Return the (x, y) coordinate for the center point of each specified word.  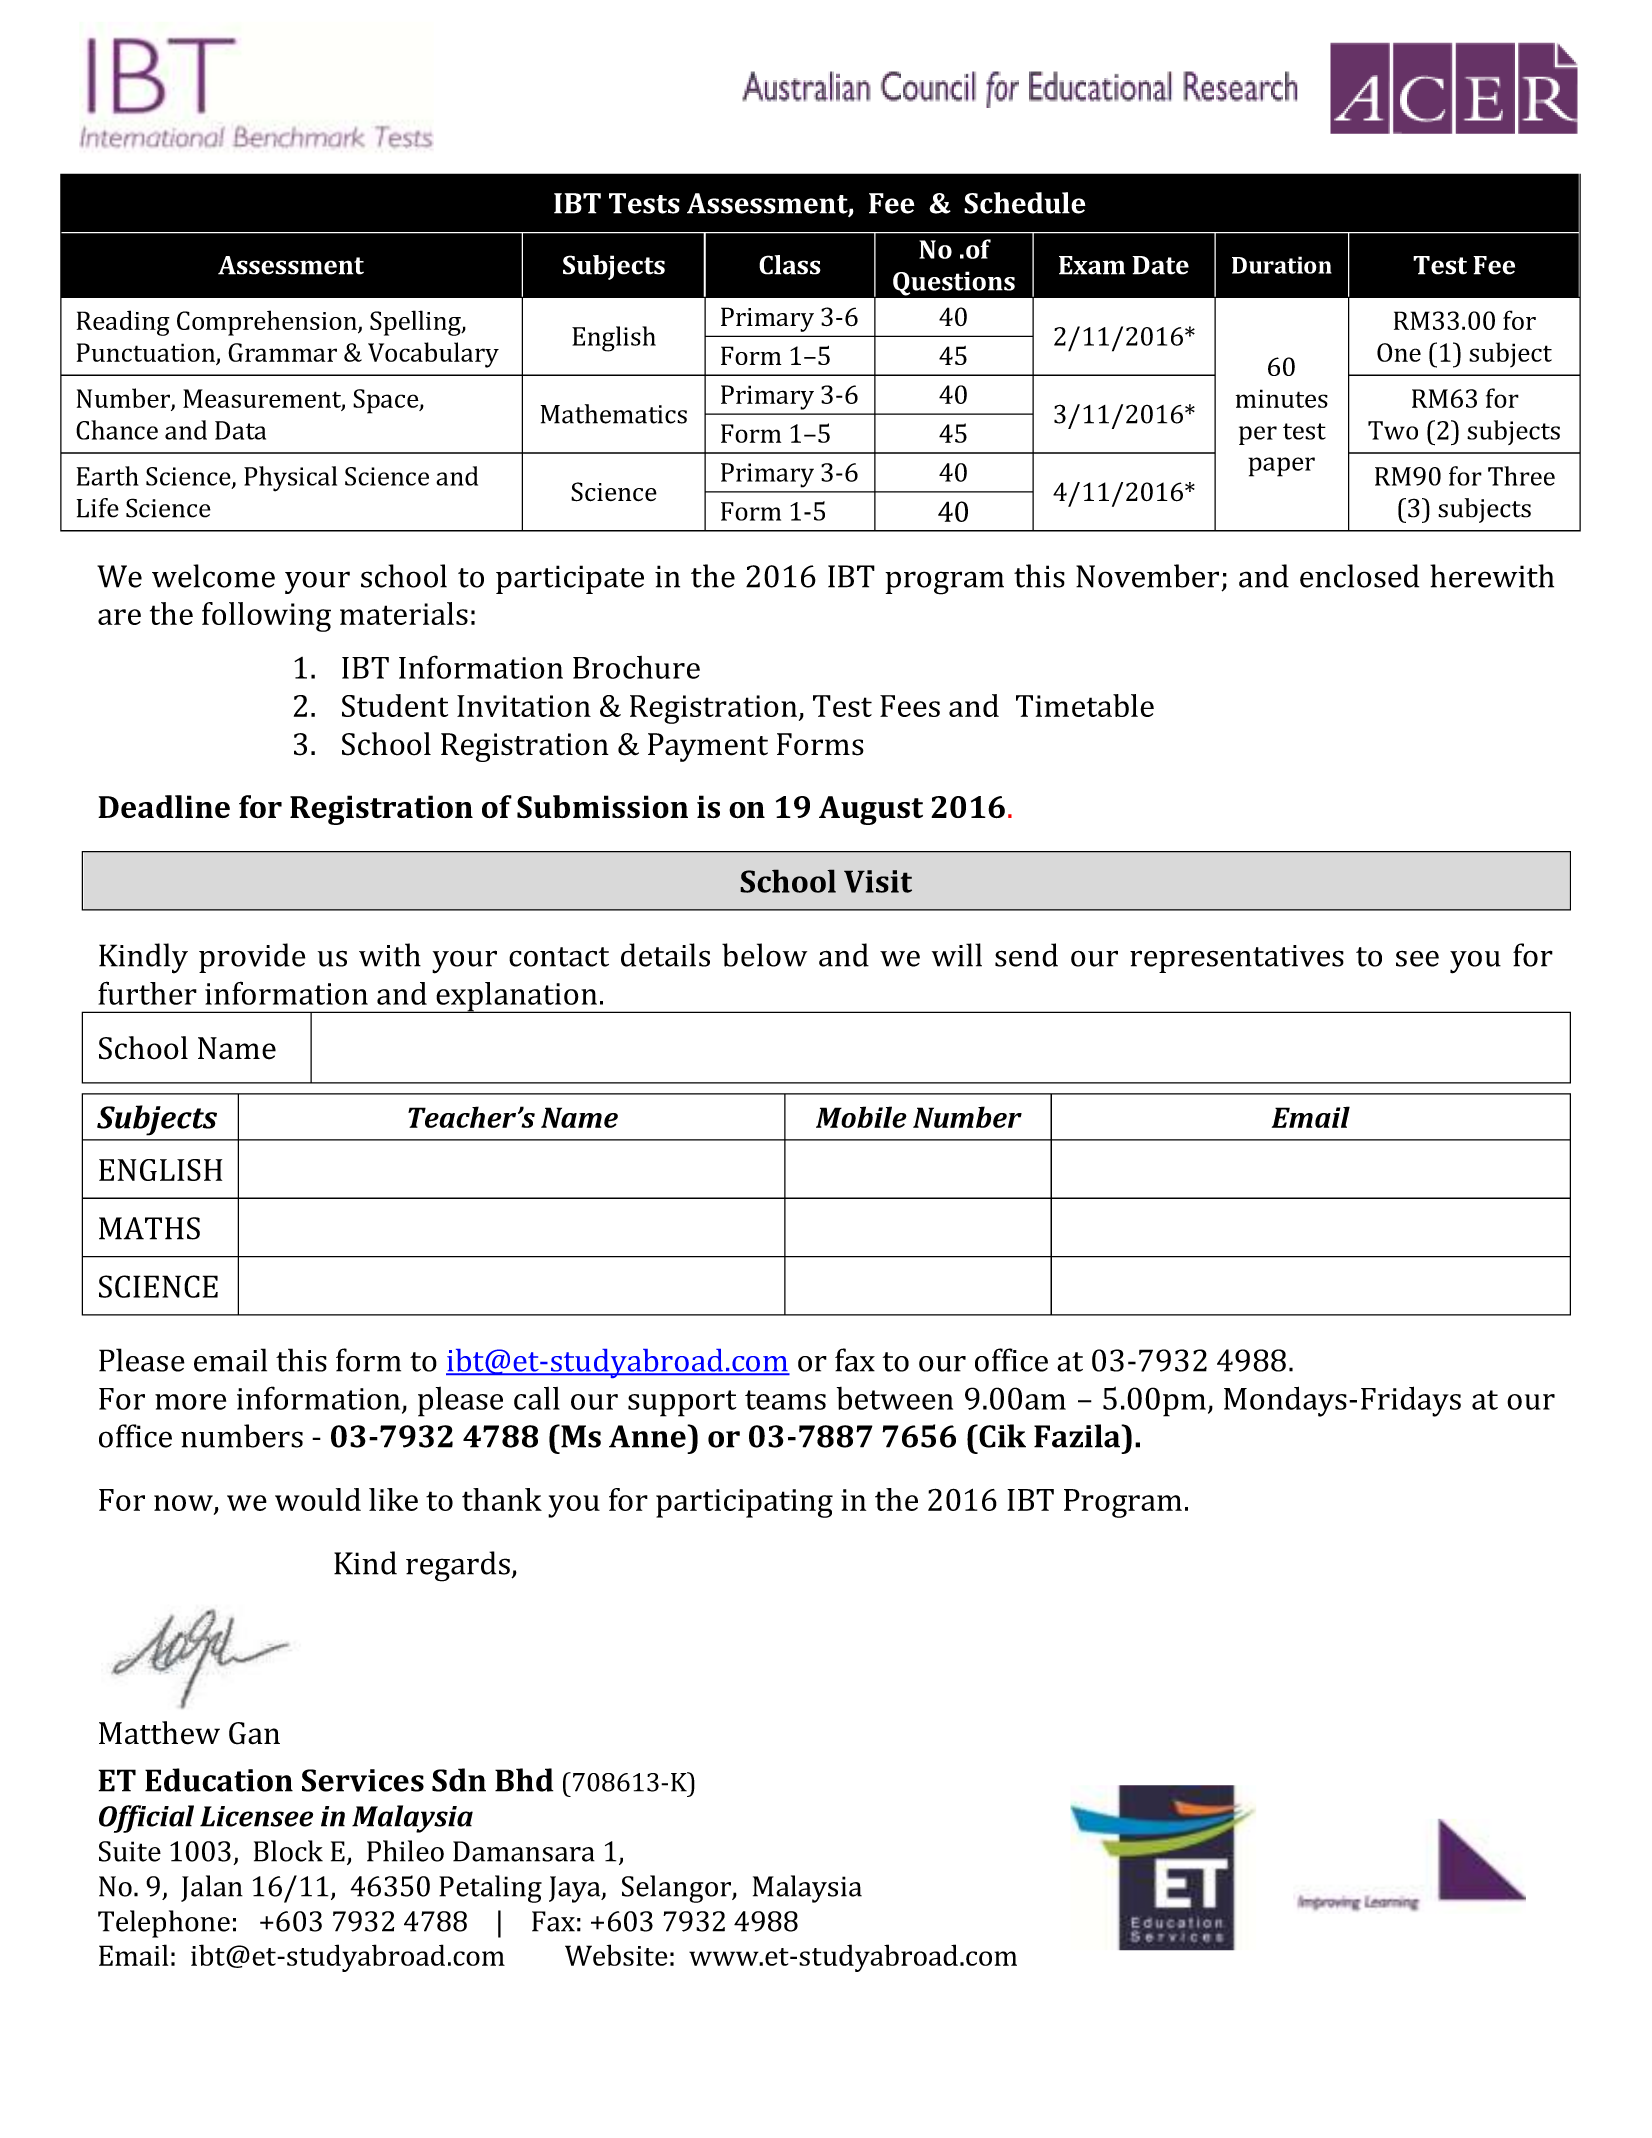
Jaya (576, 1889)
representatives (1237, 959)
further (147, 993)
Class (790, 265)
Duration (1282, 265)
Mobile (861, 1117)
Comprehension (268, 323)
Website (616, 1955)
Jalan (212, 1888)
